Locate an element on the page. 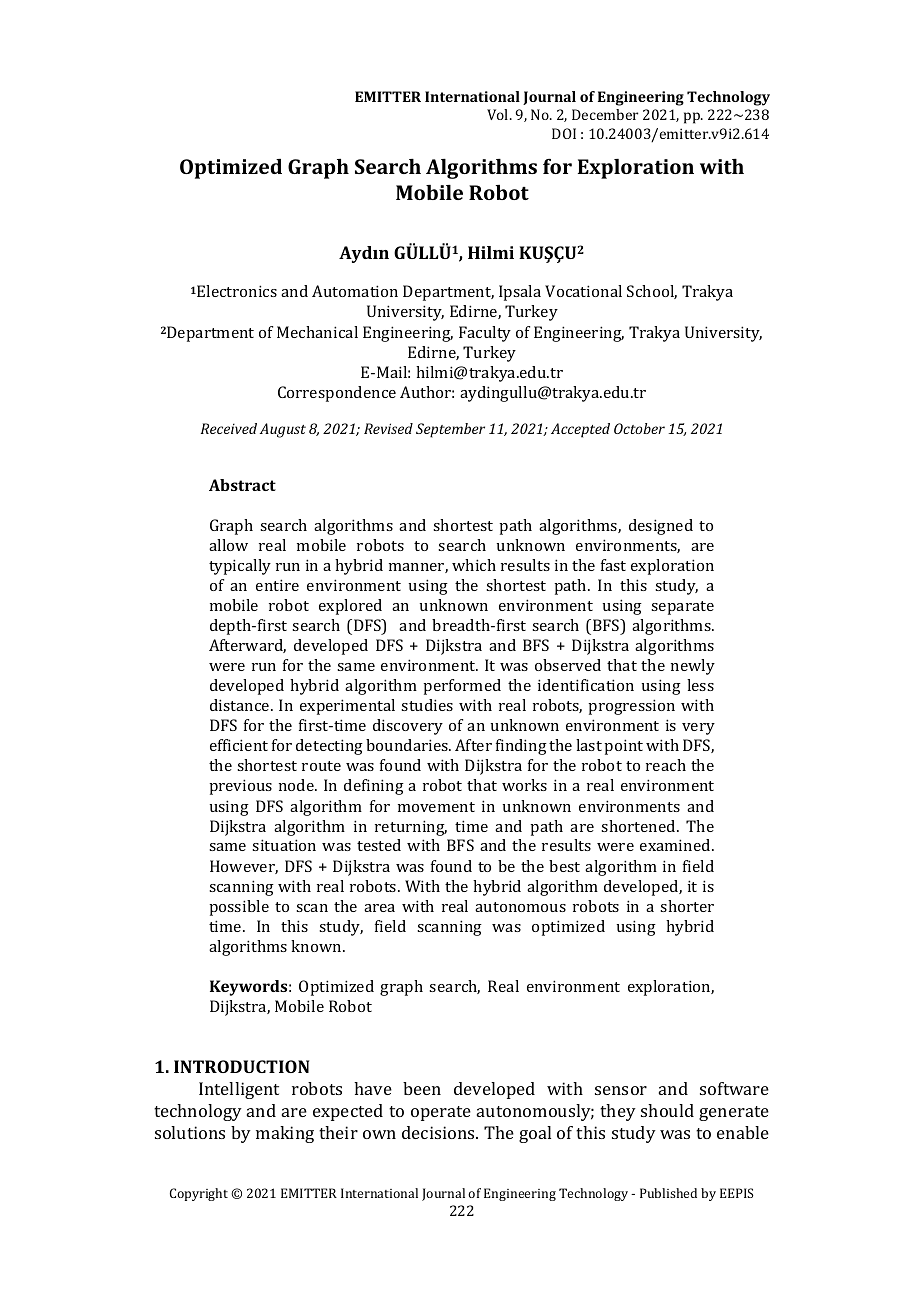 The height and width of the document is (1308, 924). December is located at coordinates (605, 114).
